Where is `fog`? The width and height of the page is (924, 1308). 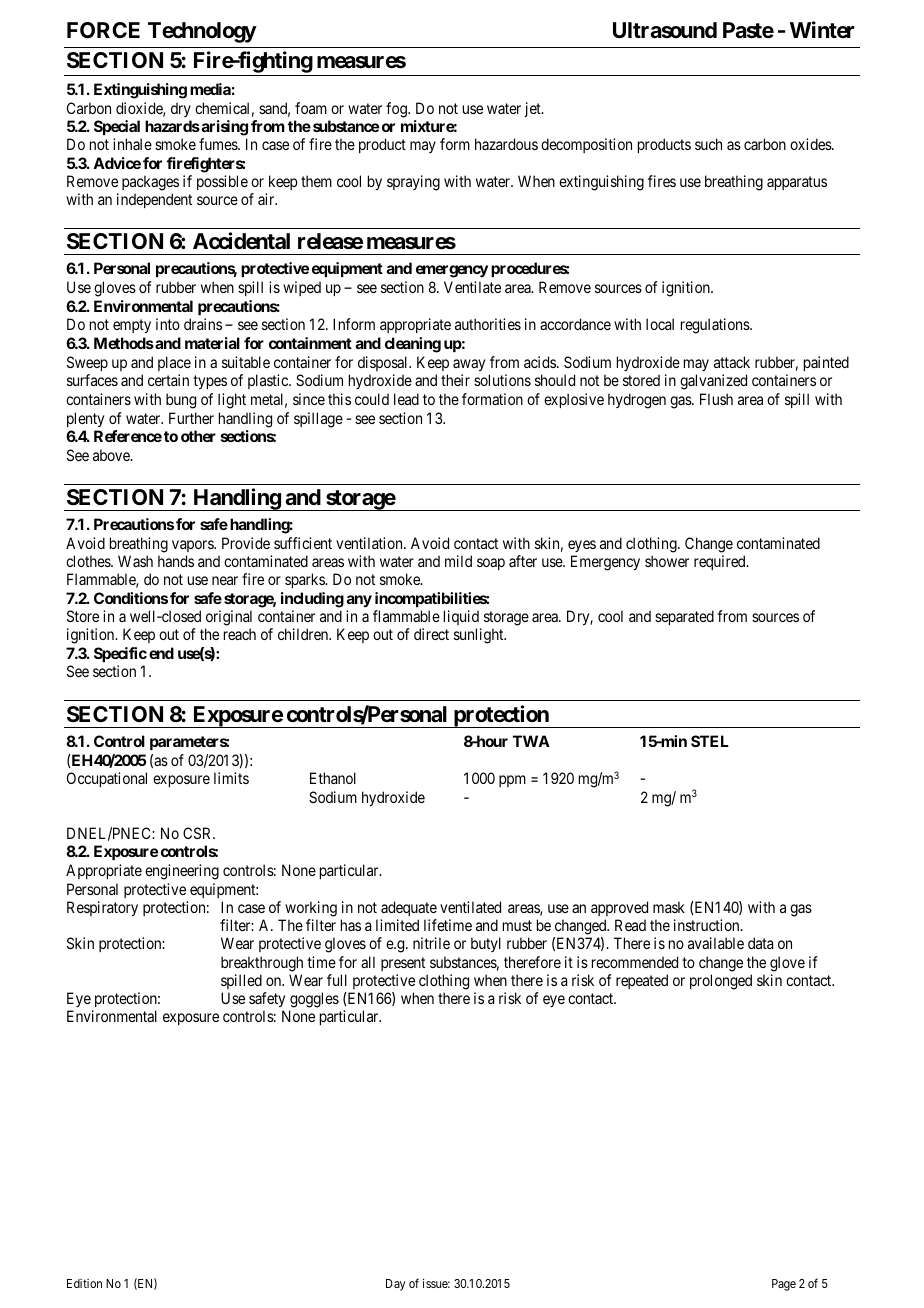
fog is located at coordinates (397, 110).
